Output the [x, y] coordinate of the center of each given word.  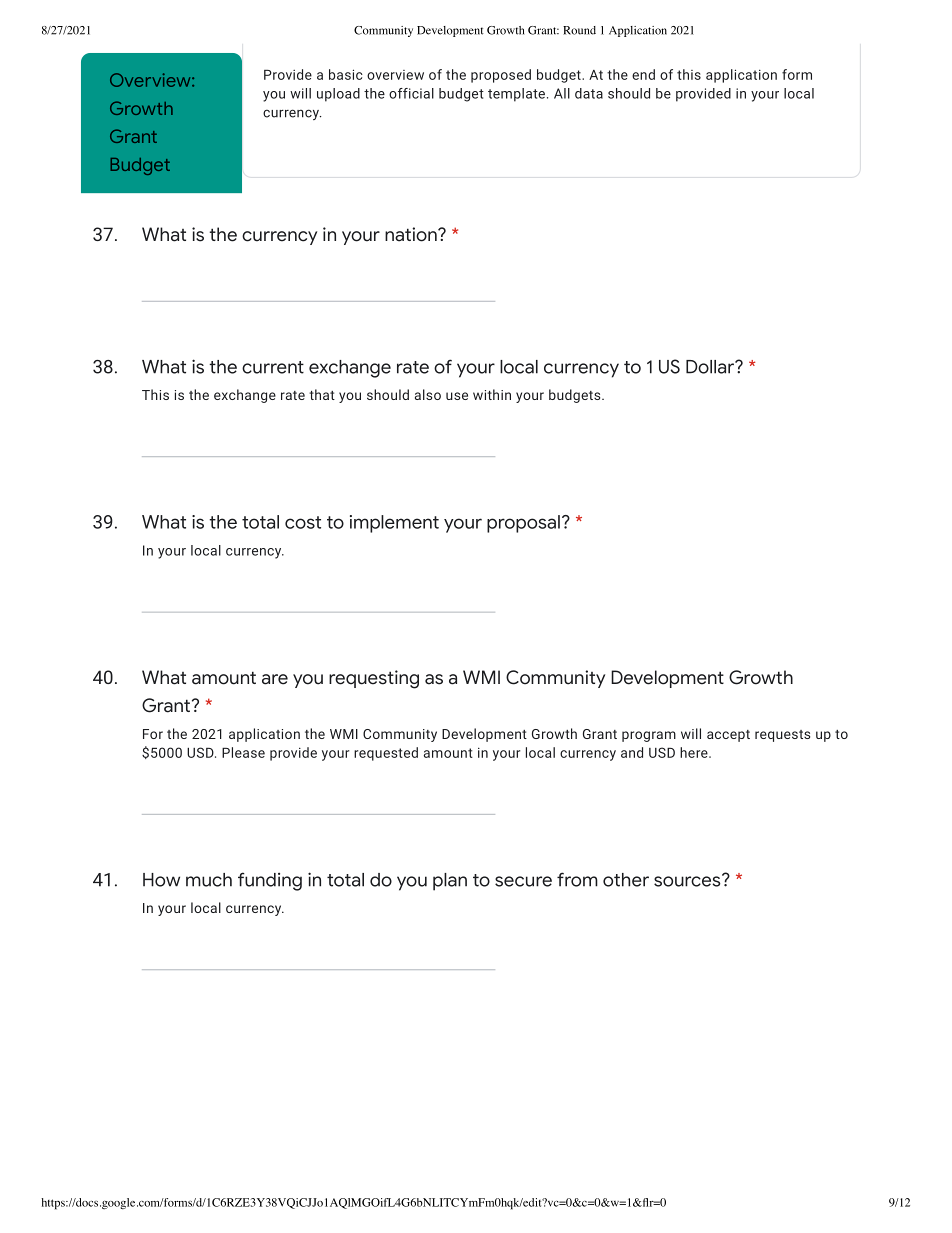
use [457, 396]
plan [450, 882]
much [209, 880]
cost [303, 522]
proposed [501, 76]
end [643, 74]
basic [346, 74]
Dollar [711, 367]
